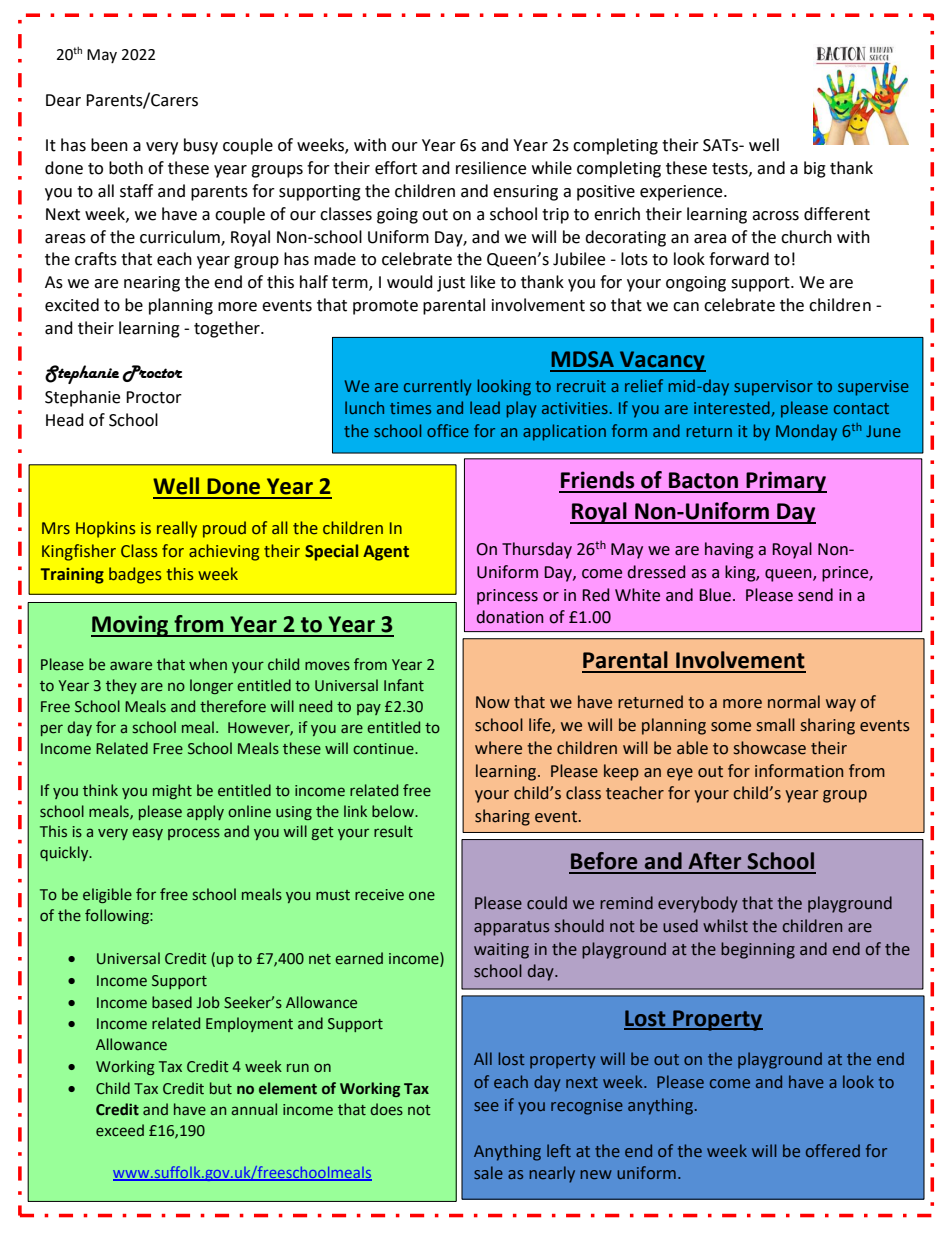 The height and width of the screenshot is (1233, 952). Describe the element at coordinates (815, 169) in the screenshot. I see `big` at that location.
